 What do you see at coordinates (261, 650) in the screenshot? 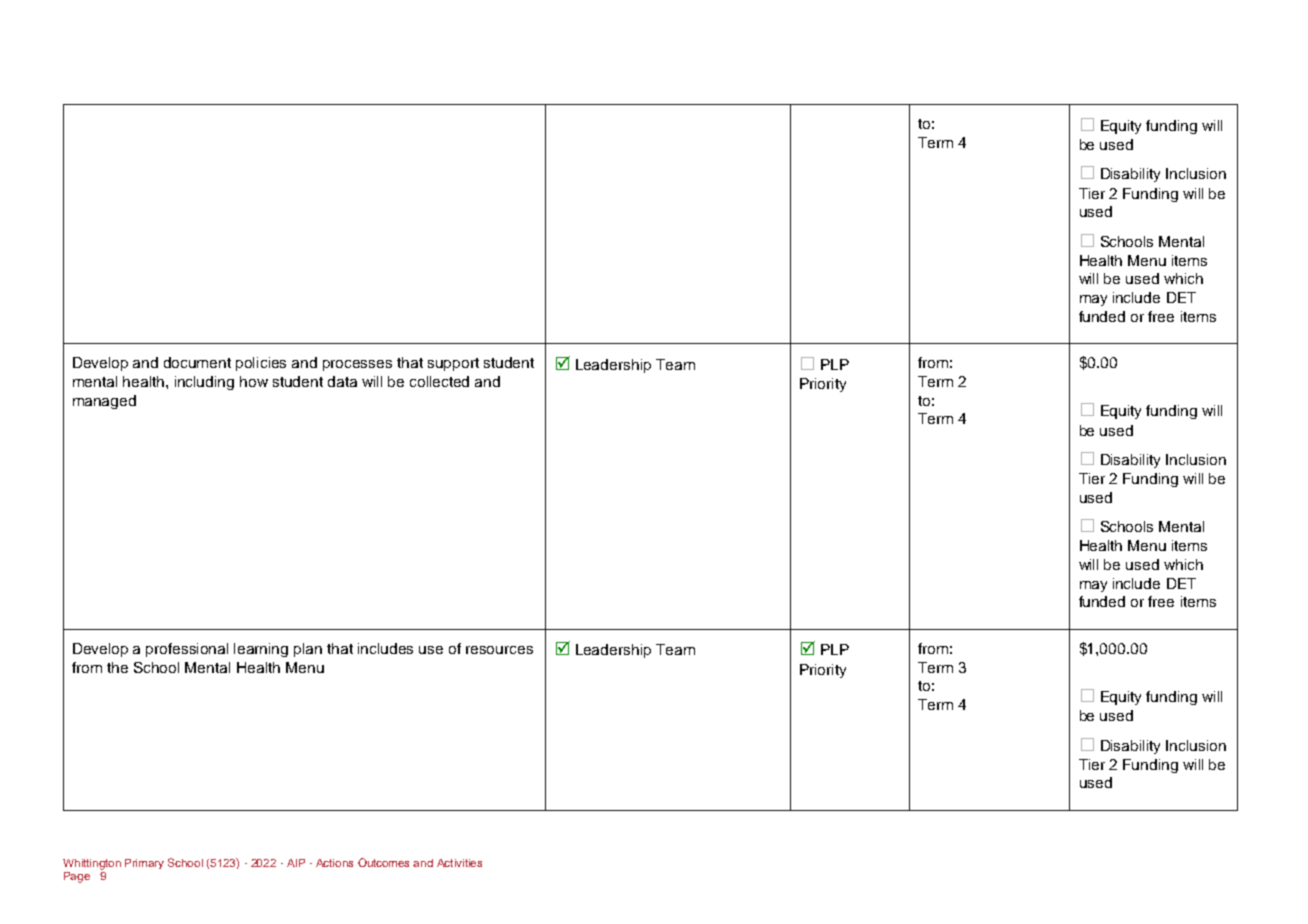
I see `learning` at bounding box center [261, 650].
